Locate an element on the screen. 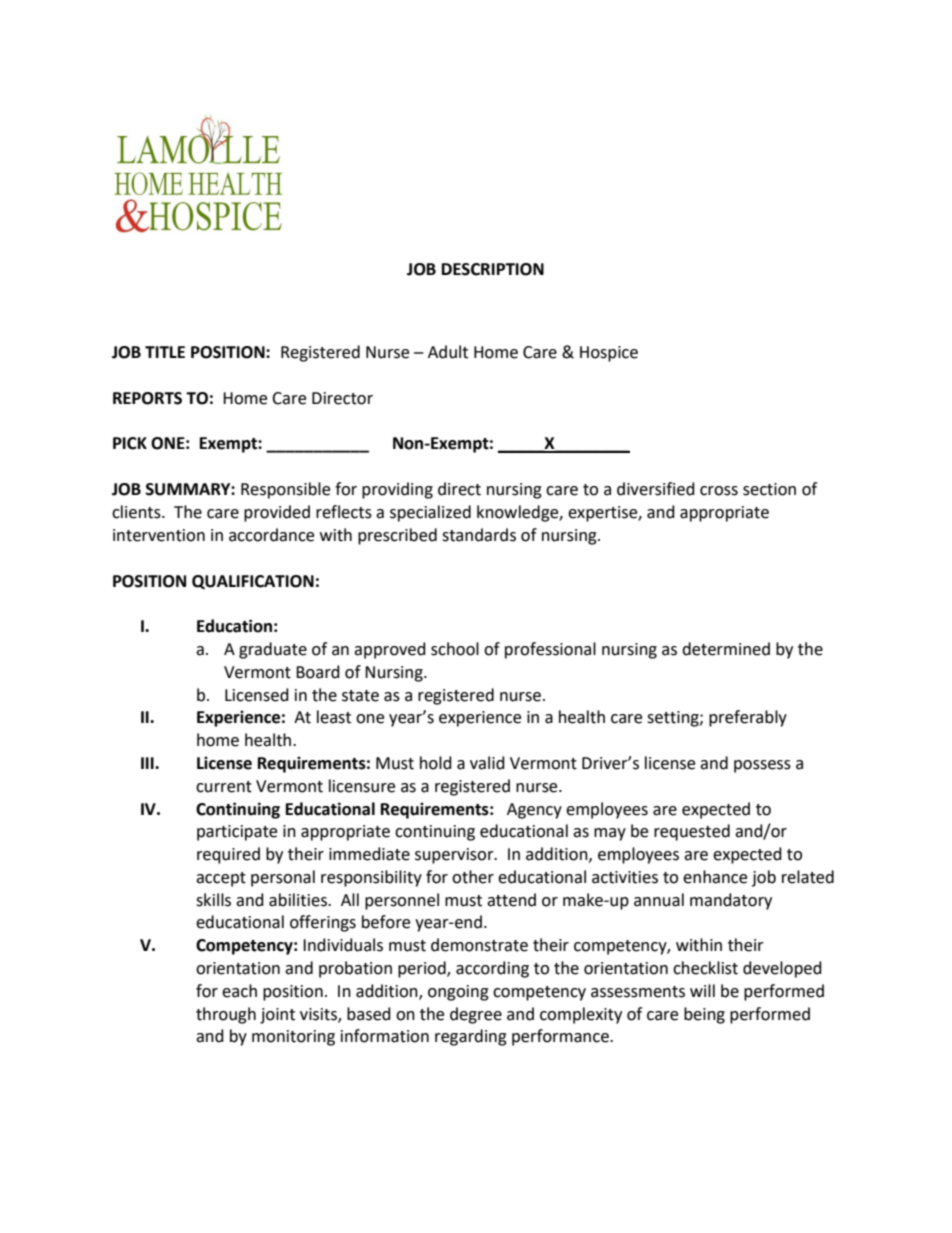  intervention is located at coordinates (159, 535).
